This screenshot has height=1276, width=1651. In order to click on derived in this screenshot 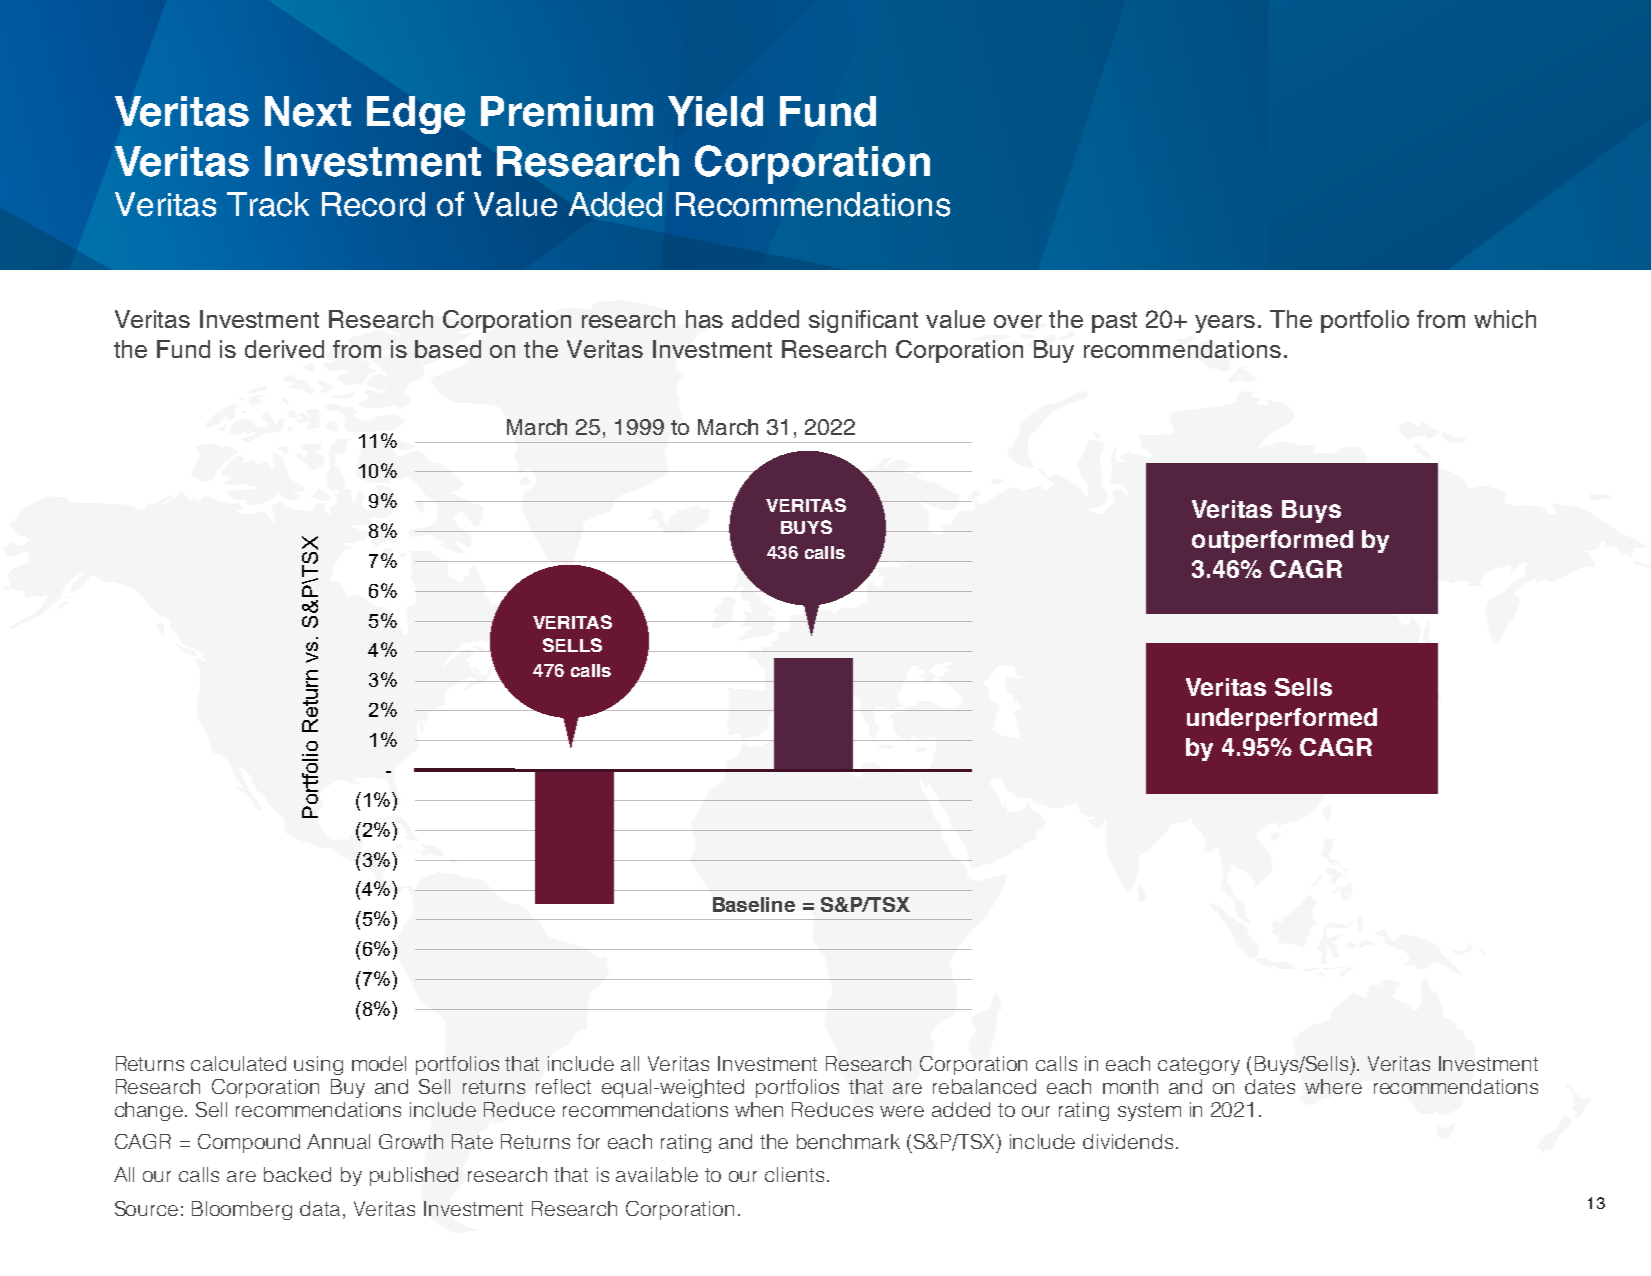, I will do `click(284, 349)`.
